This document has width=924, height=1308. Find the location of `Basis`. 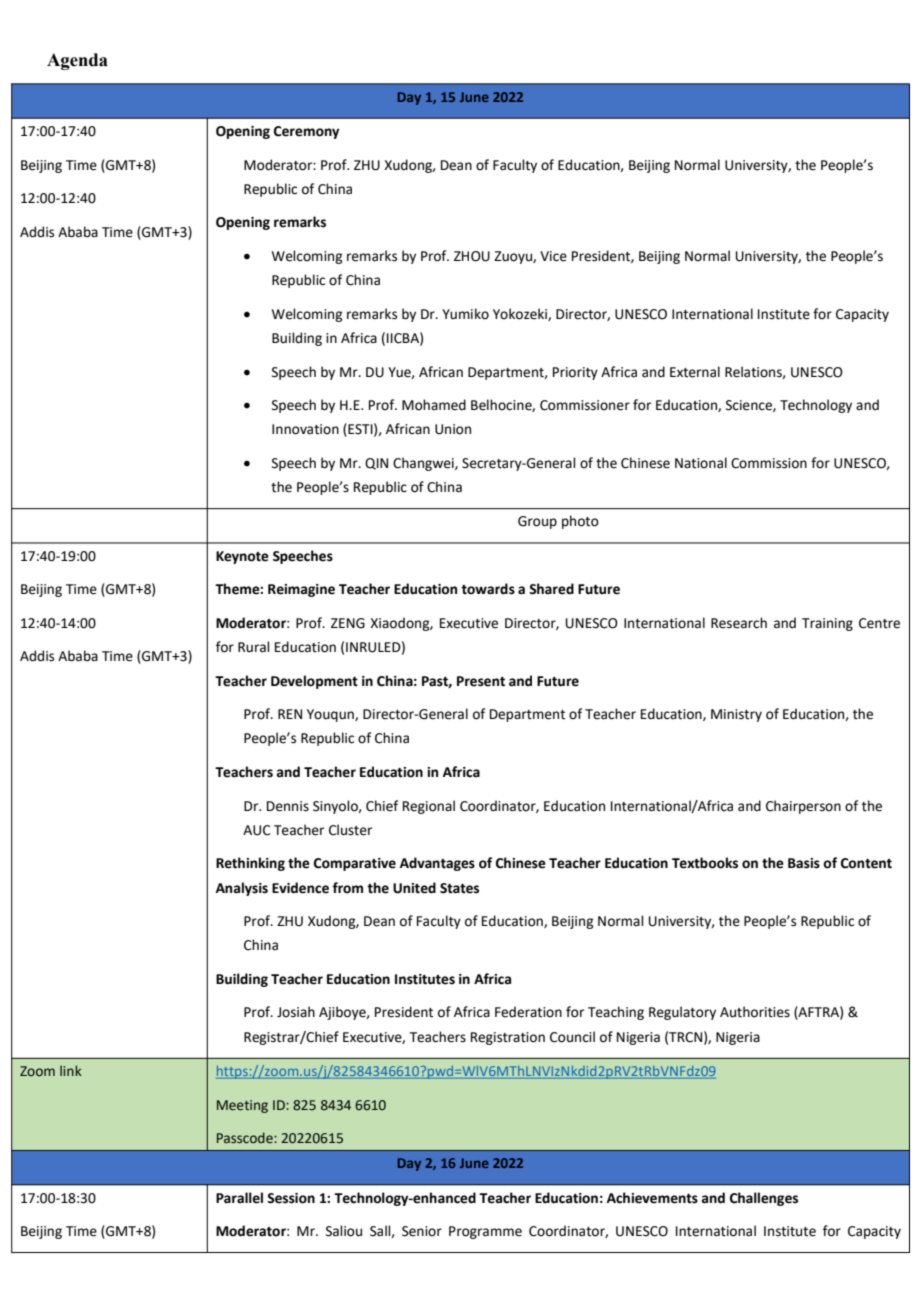

Basis is located at coordinates (804, 863).
